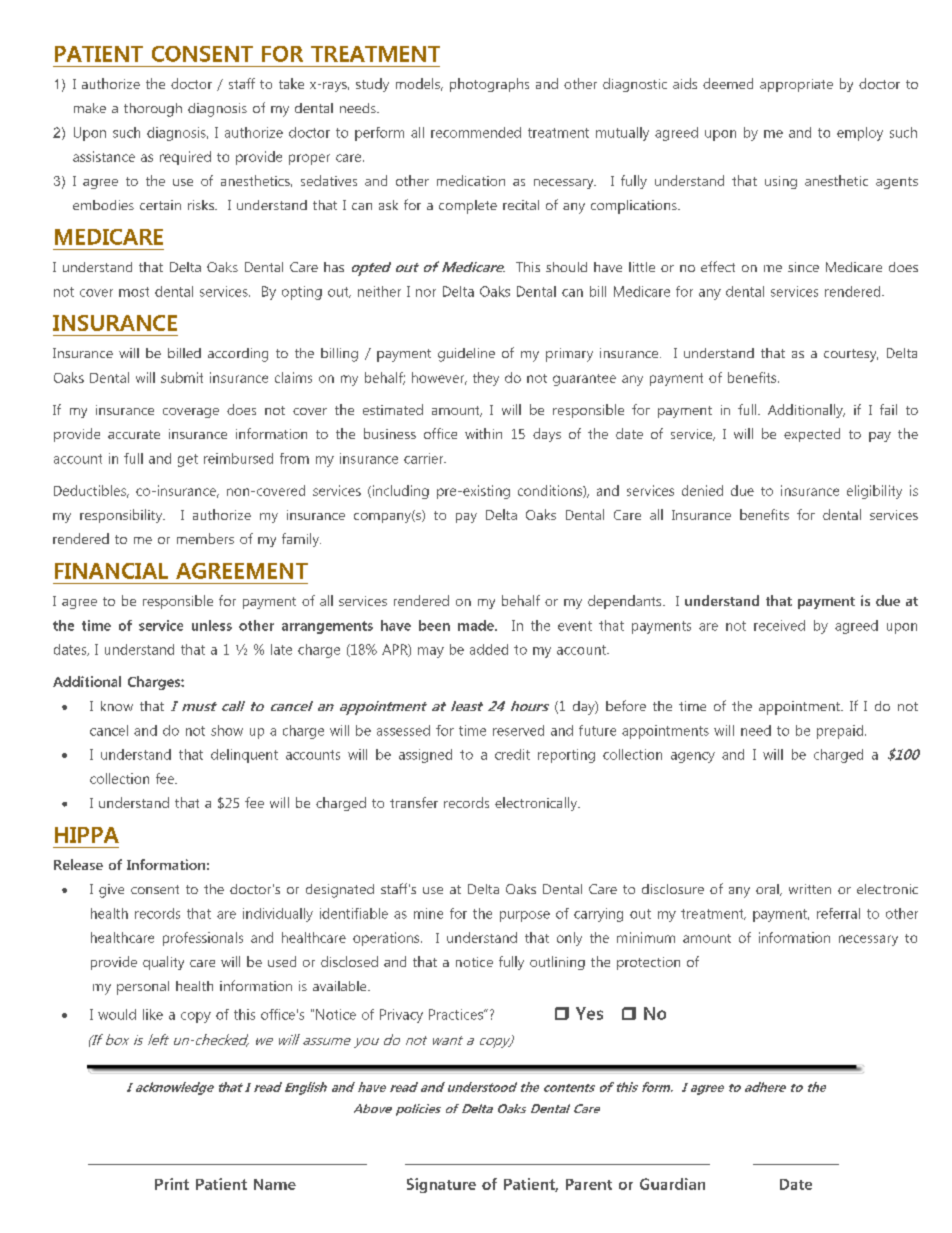 This document has width=952, height=1233. I want to click on Guardian, so click(672, 1184).
